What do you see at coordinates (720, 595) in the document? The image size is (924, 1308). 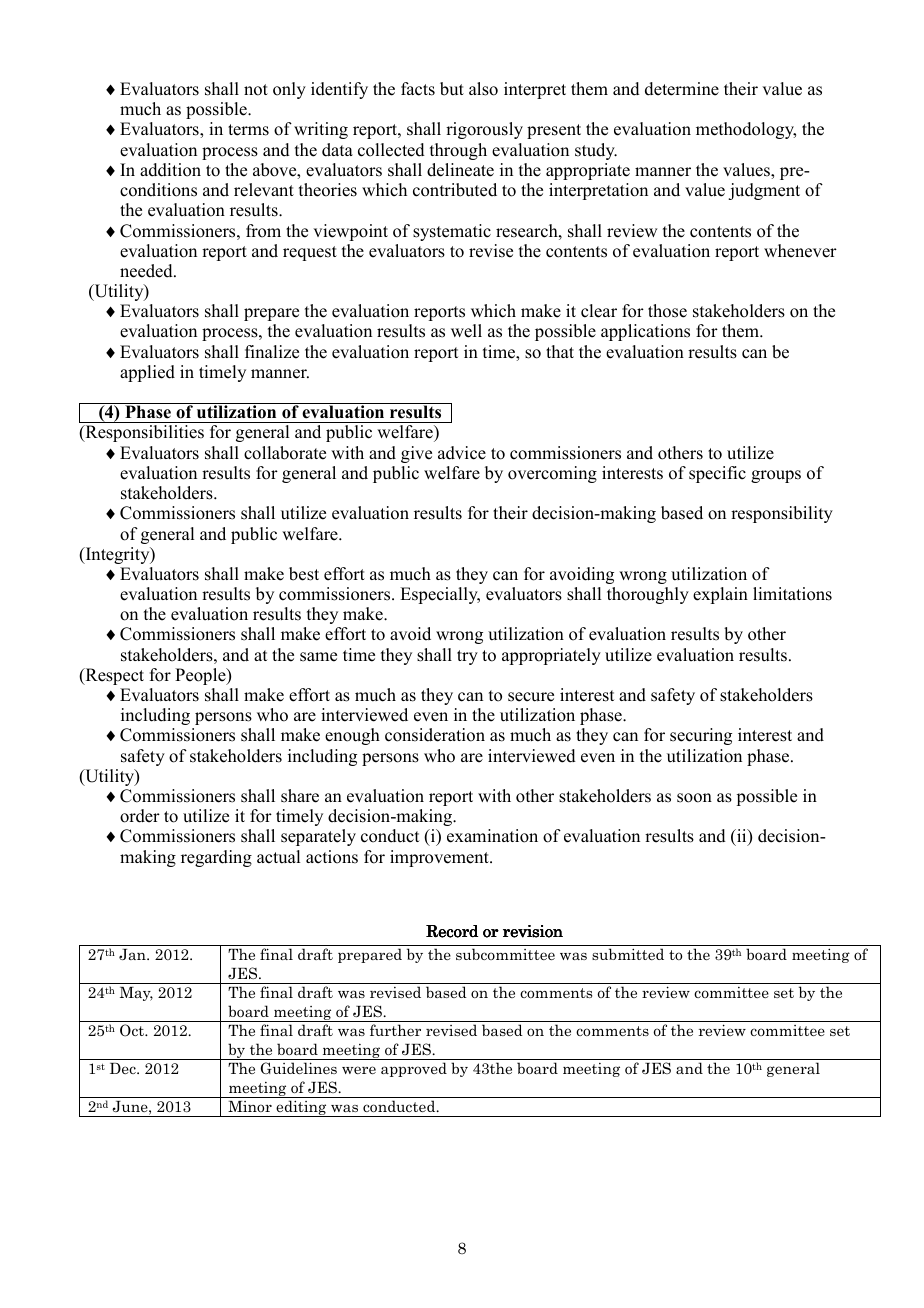 I see `explain` at bounding box center [720, 595].
